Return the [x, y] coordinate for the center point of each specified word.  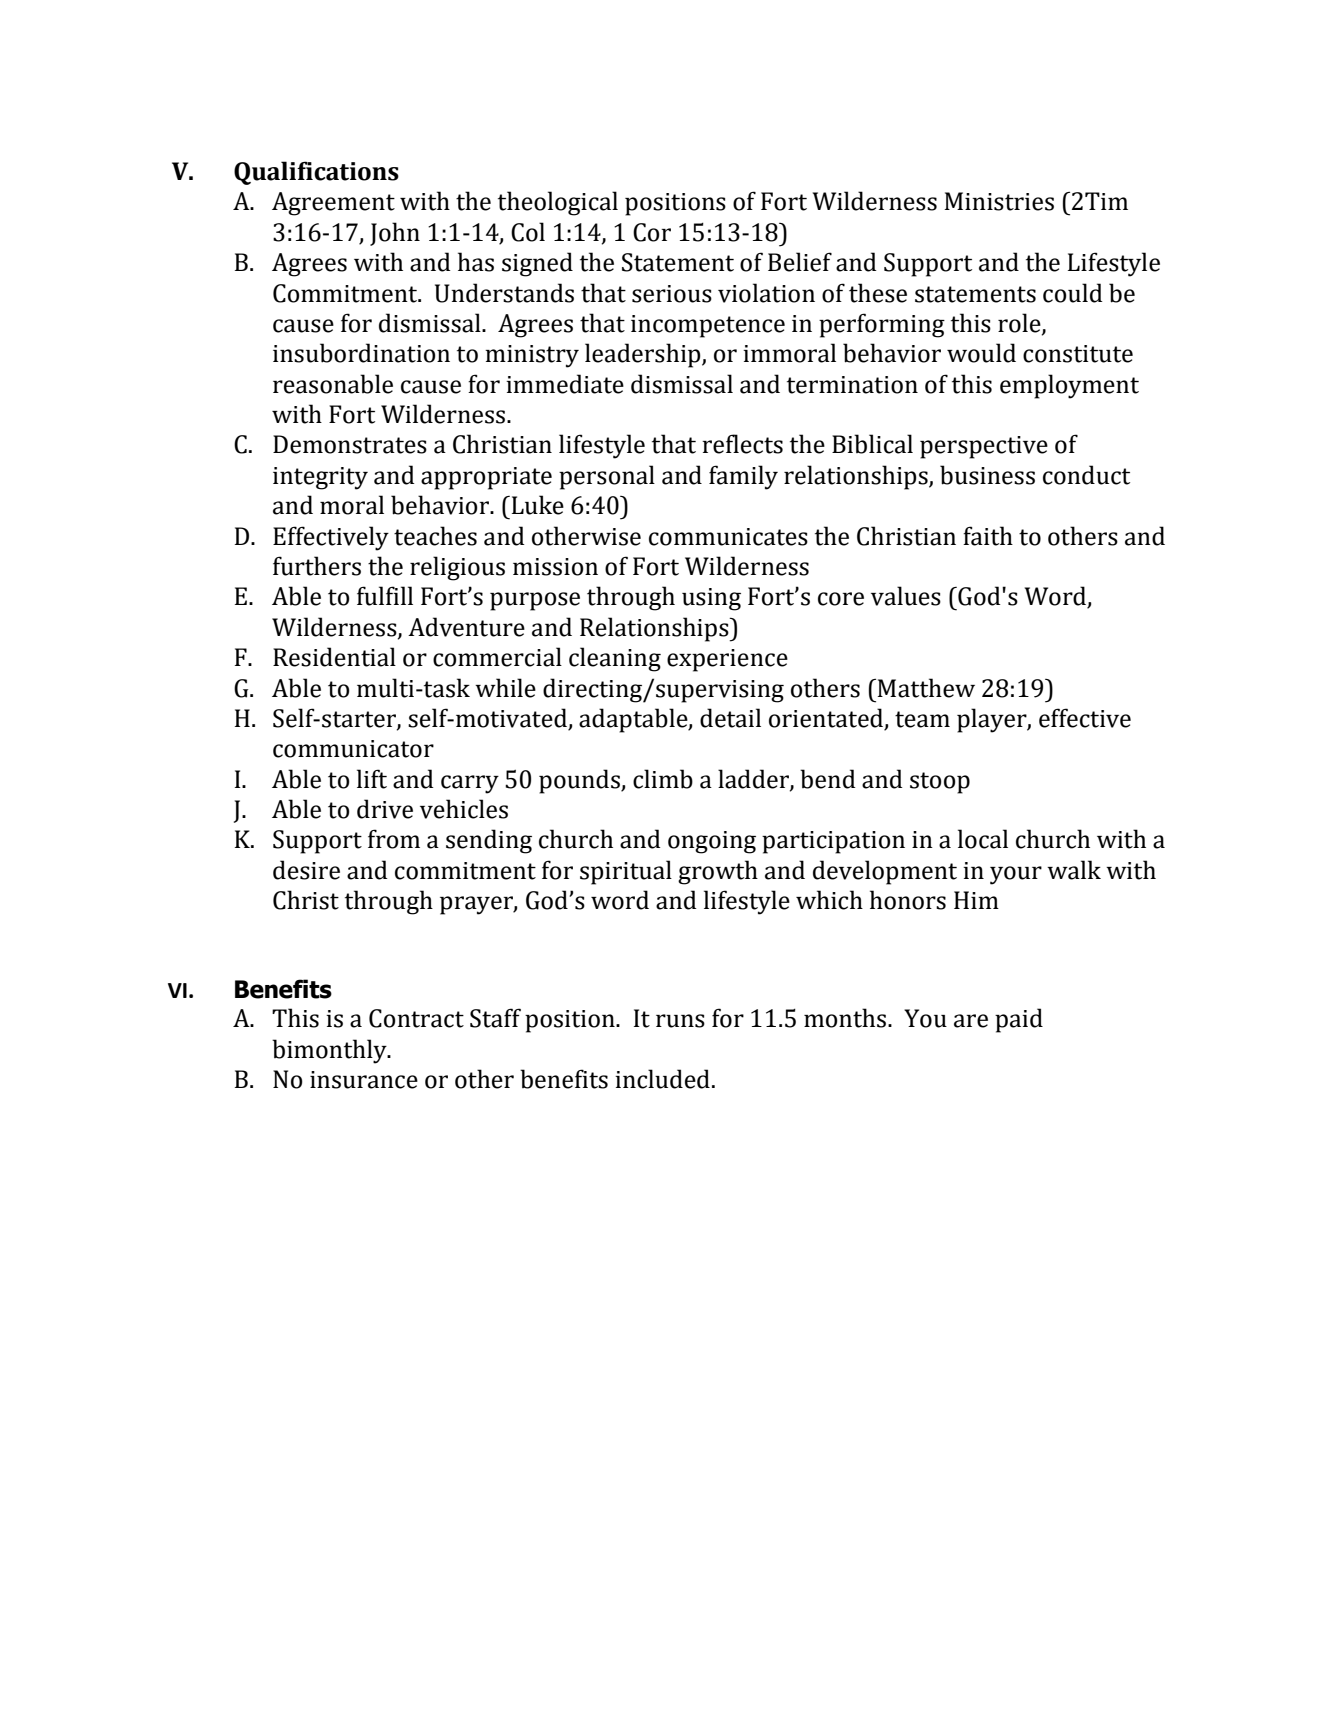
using [711, 599]
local [983, 839]
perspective [984, 447]
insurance [364, 1080]
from [394, 839]
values [906, 596]
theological [558, 203]
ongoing [712, 842]
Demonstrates [350, 444]
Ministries [999, 201]
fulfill [385, 596]
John [395, 234]
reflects [742, 444]
